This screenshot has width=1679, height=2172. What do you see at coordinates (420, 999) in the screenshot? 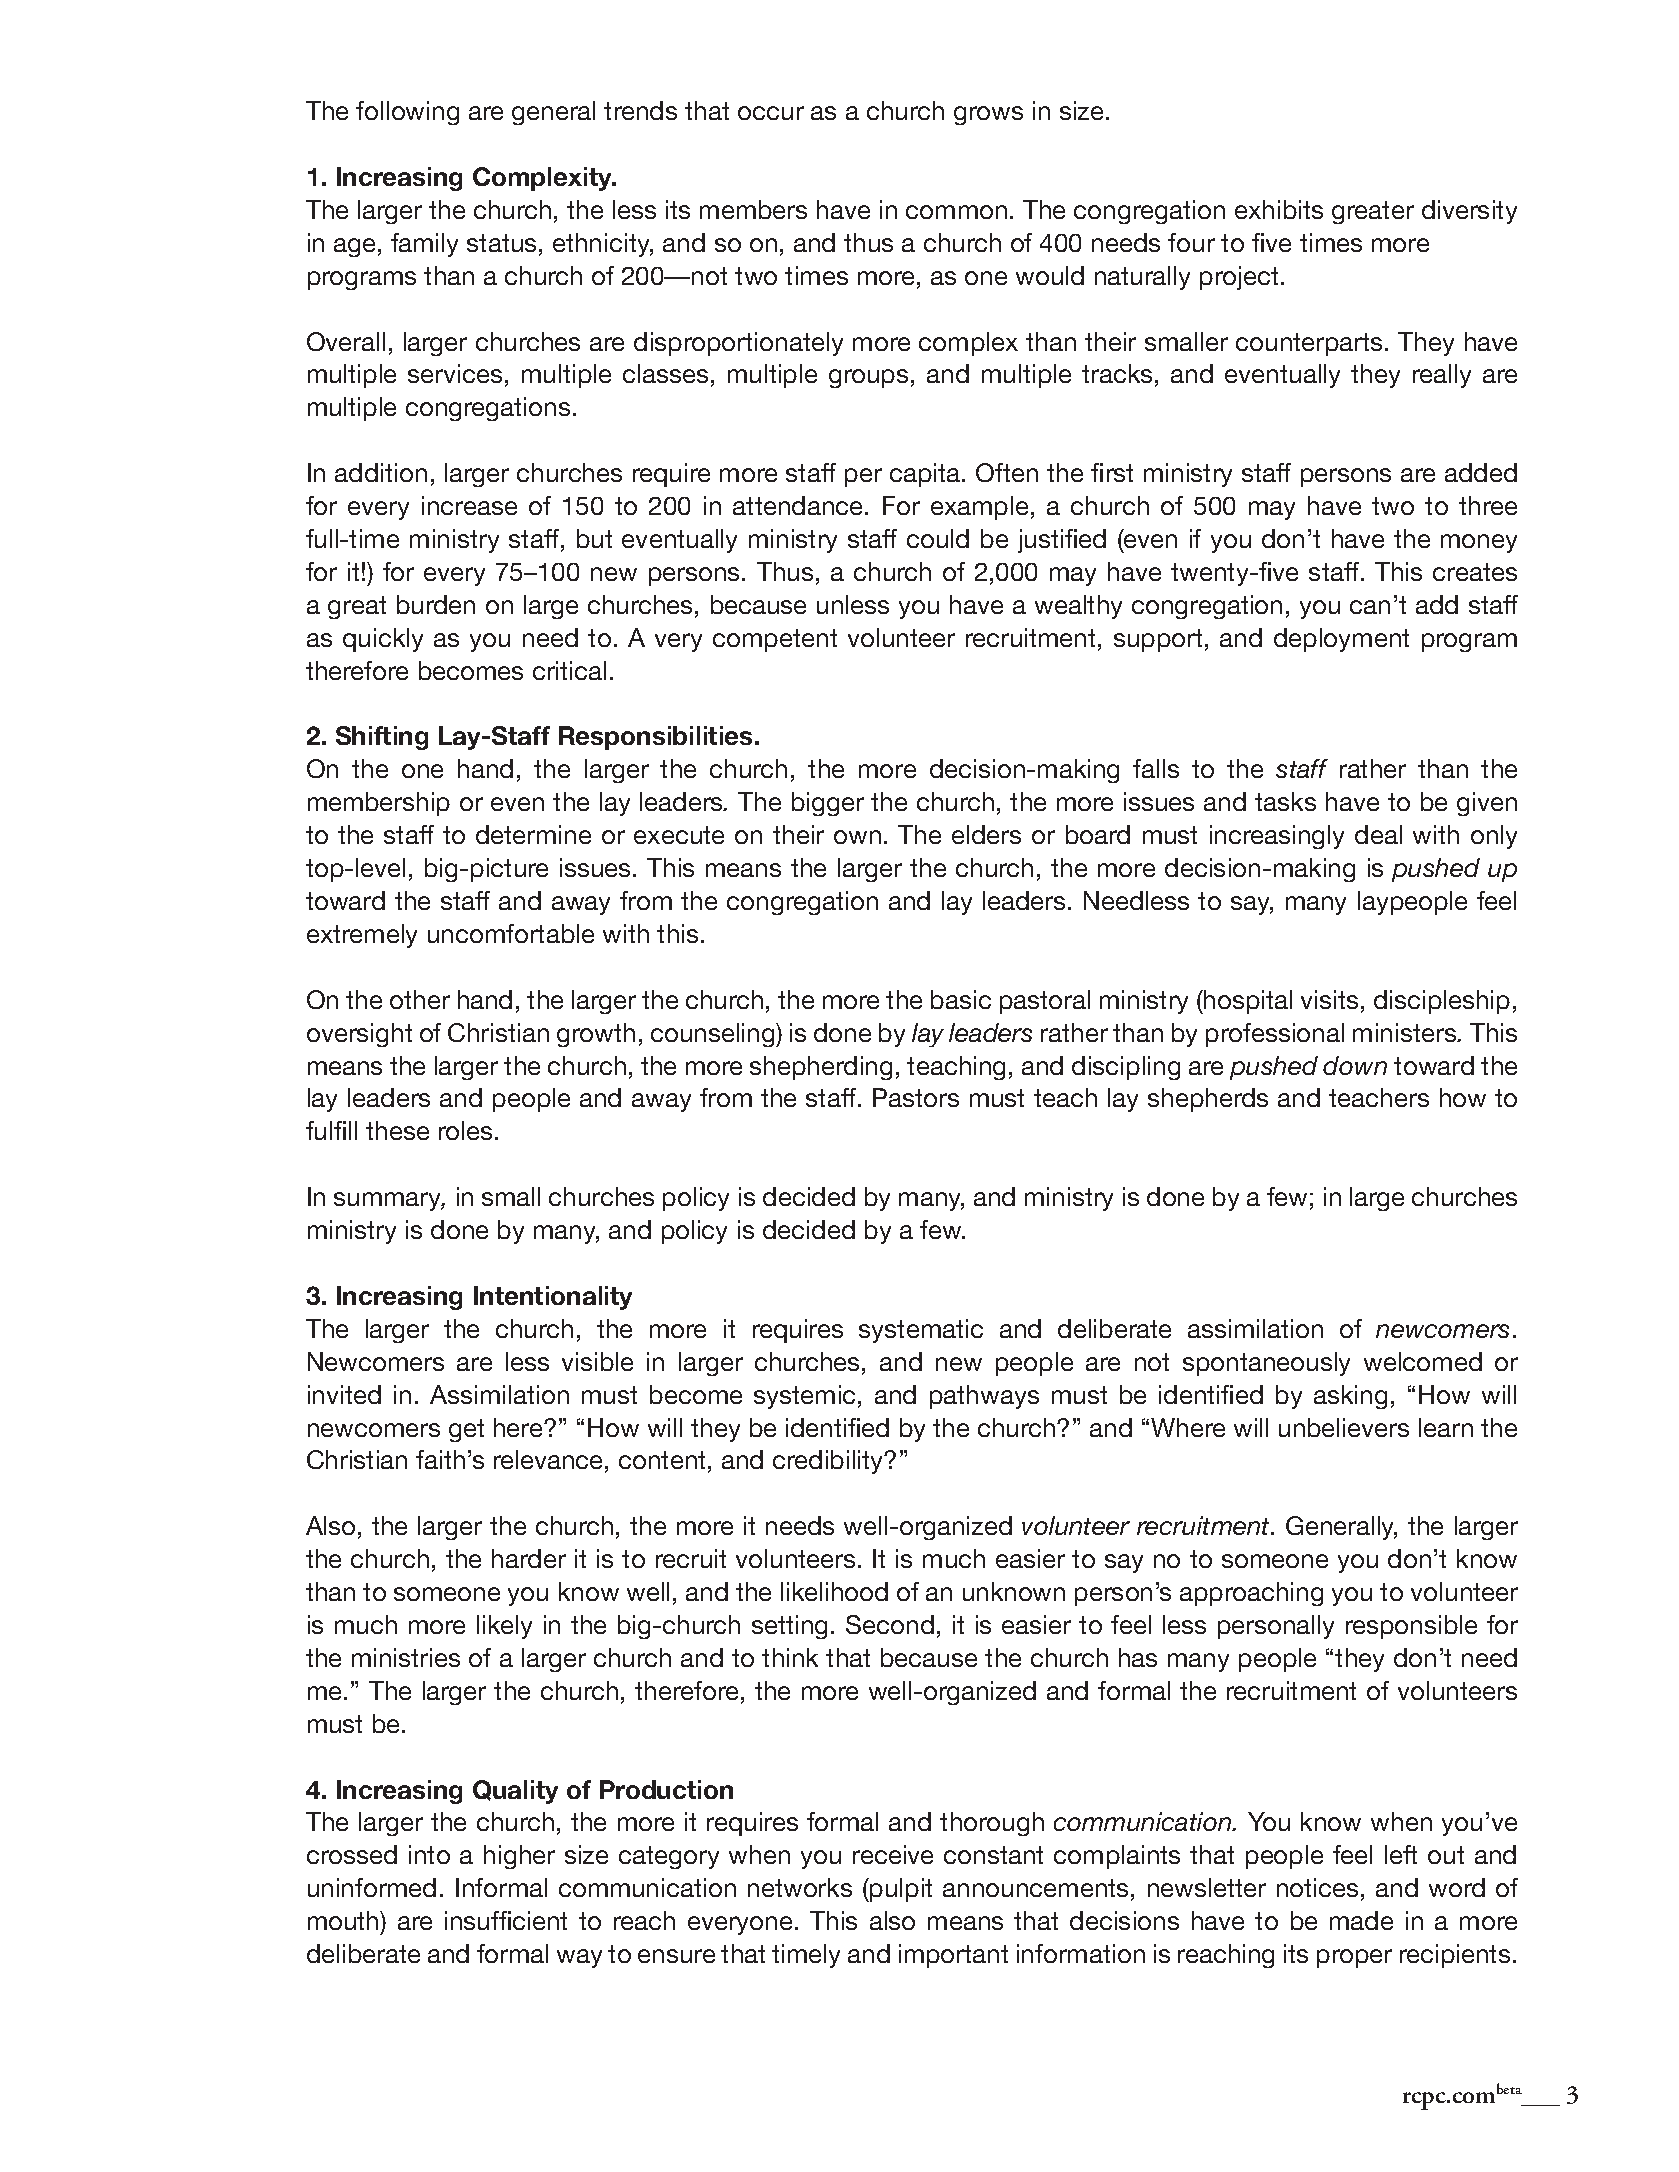
I see `other` at bounding box center [420, 999].
